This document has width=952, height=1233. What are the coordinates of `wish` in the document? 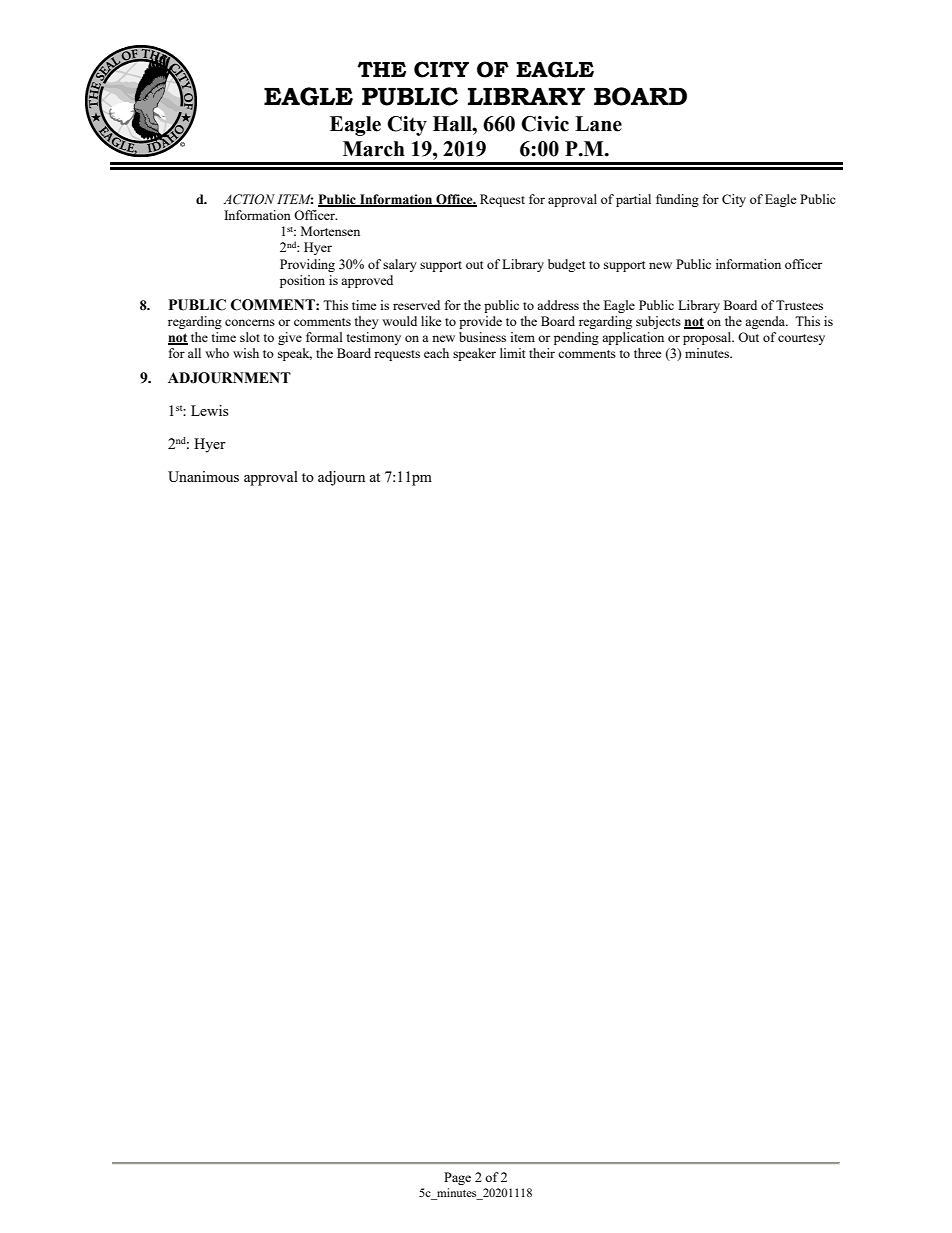 It's located at (246, 353).
